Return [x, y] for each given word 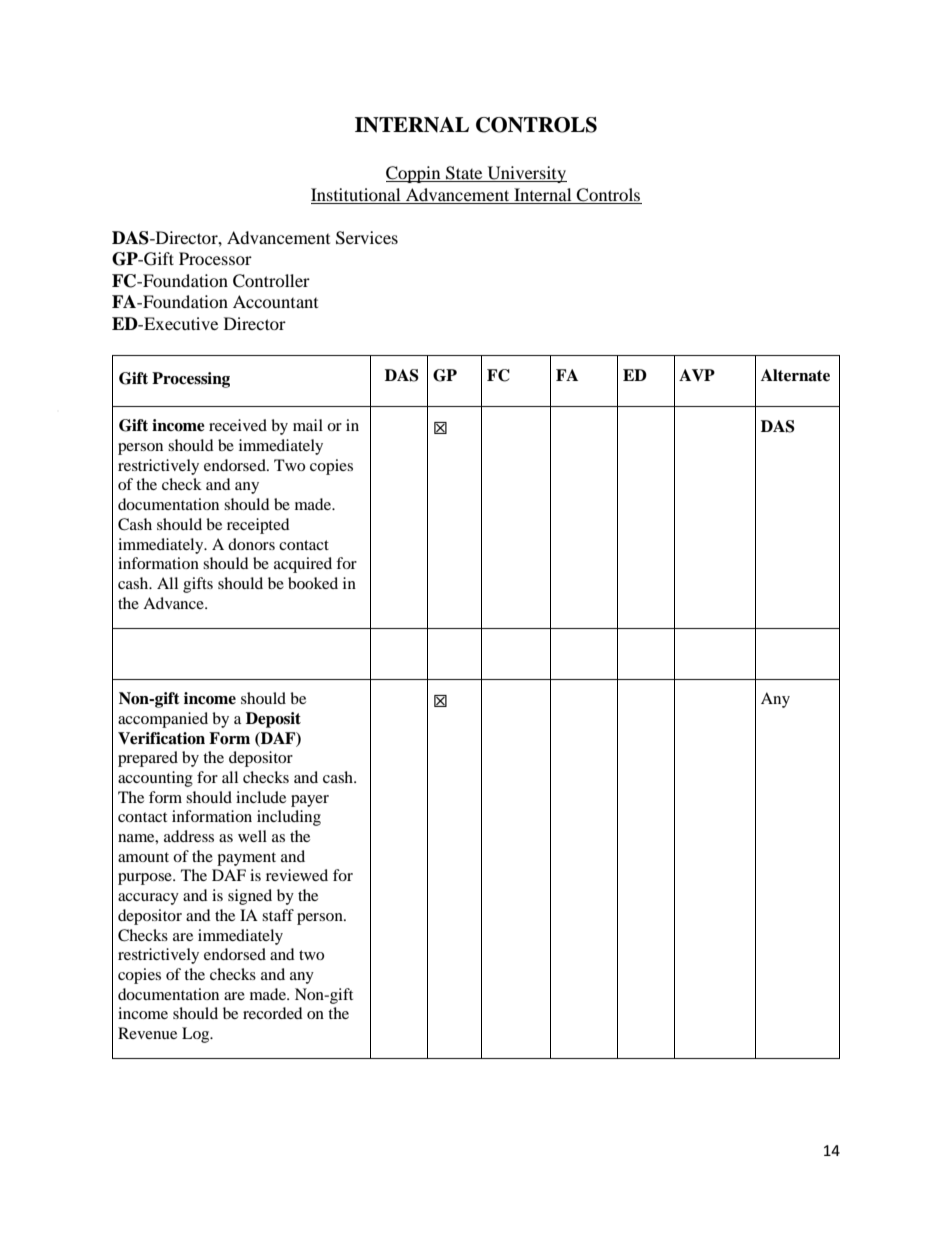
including [289, 818]
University [526, 174]
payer [310, 801]
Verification [161, 738]
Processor [215, 258]
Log [197, 1035]
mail [308, 425]
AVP [697, 375]
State [464, 174]
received [238, 425]
